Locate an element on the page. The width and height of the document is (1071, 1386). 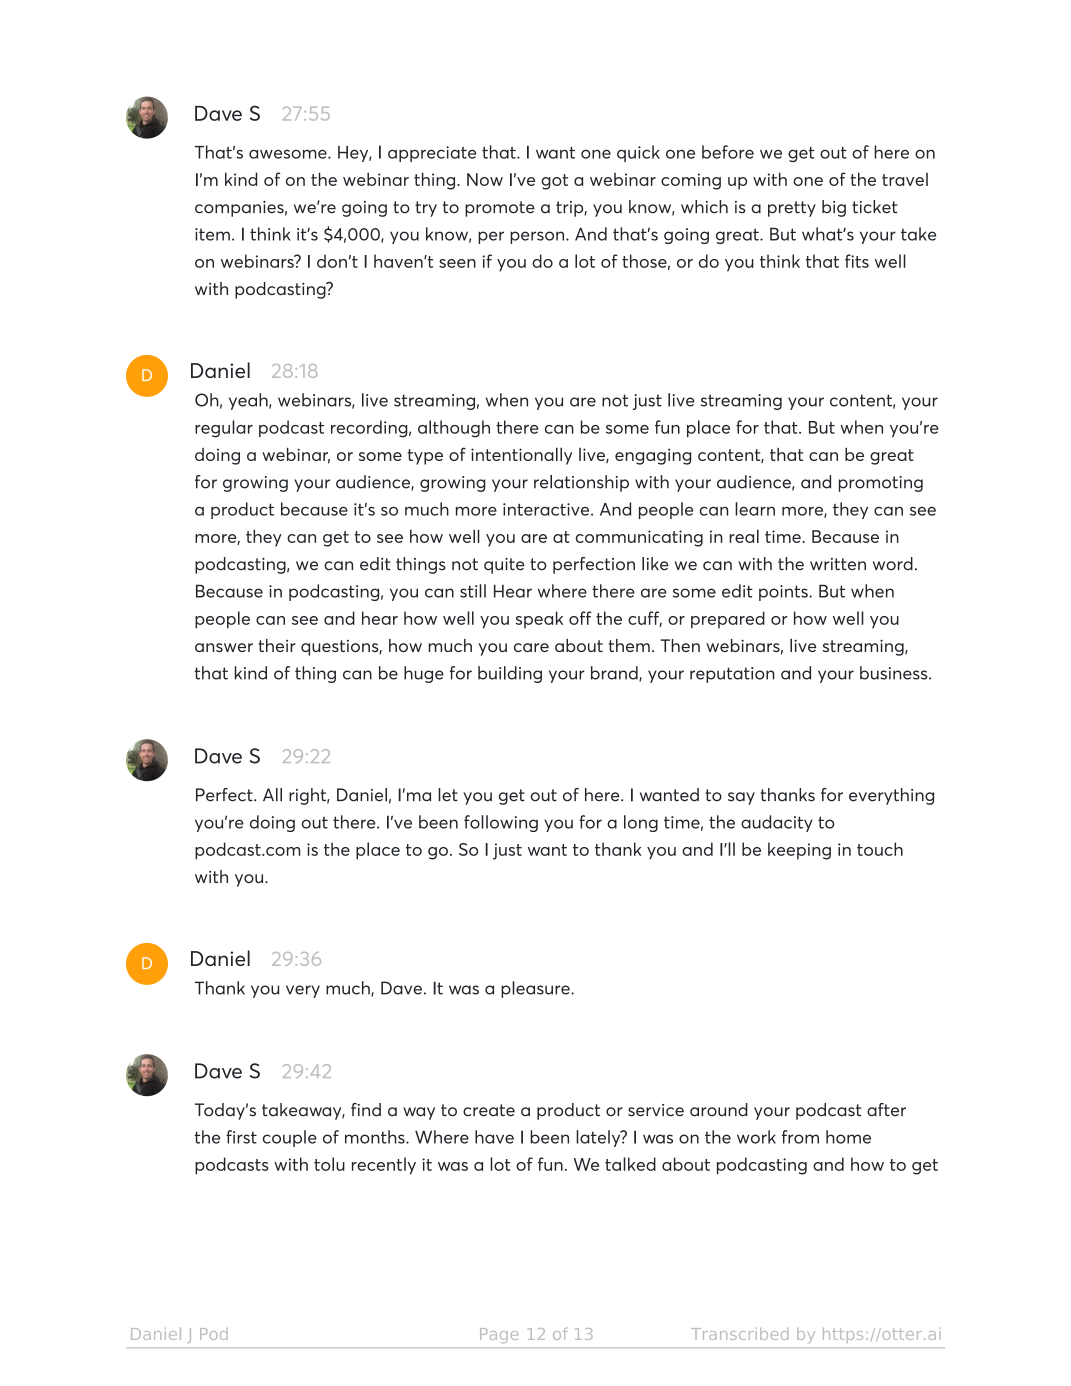
big is located at coordinates (834, 208).
